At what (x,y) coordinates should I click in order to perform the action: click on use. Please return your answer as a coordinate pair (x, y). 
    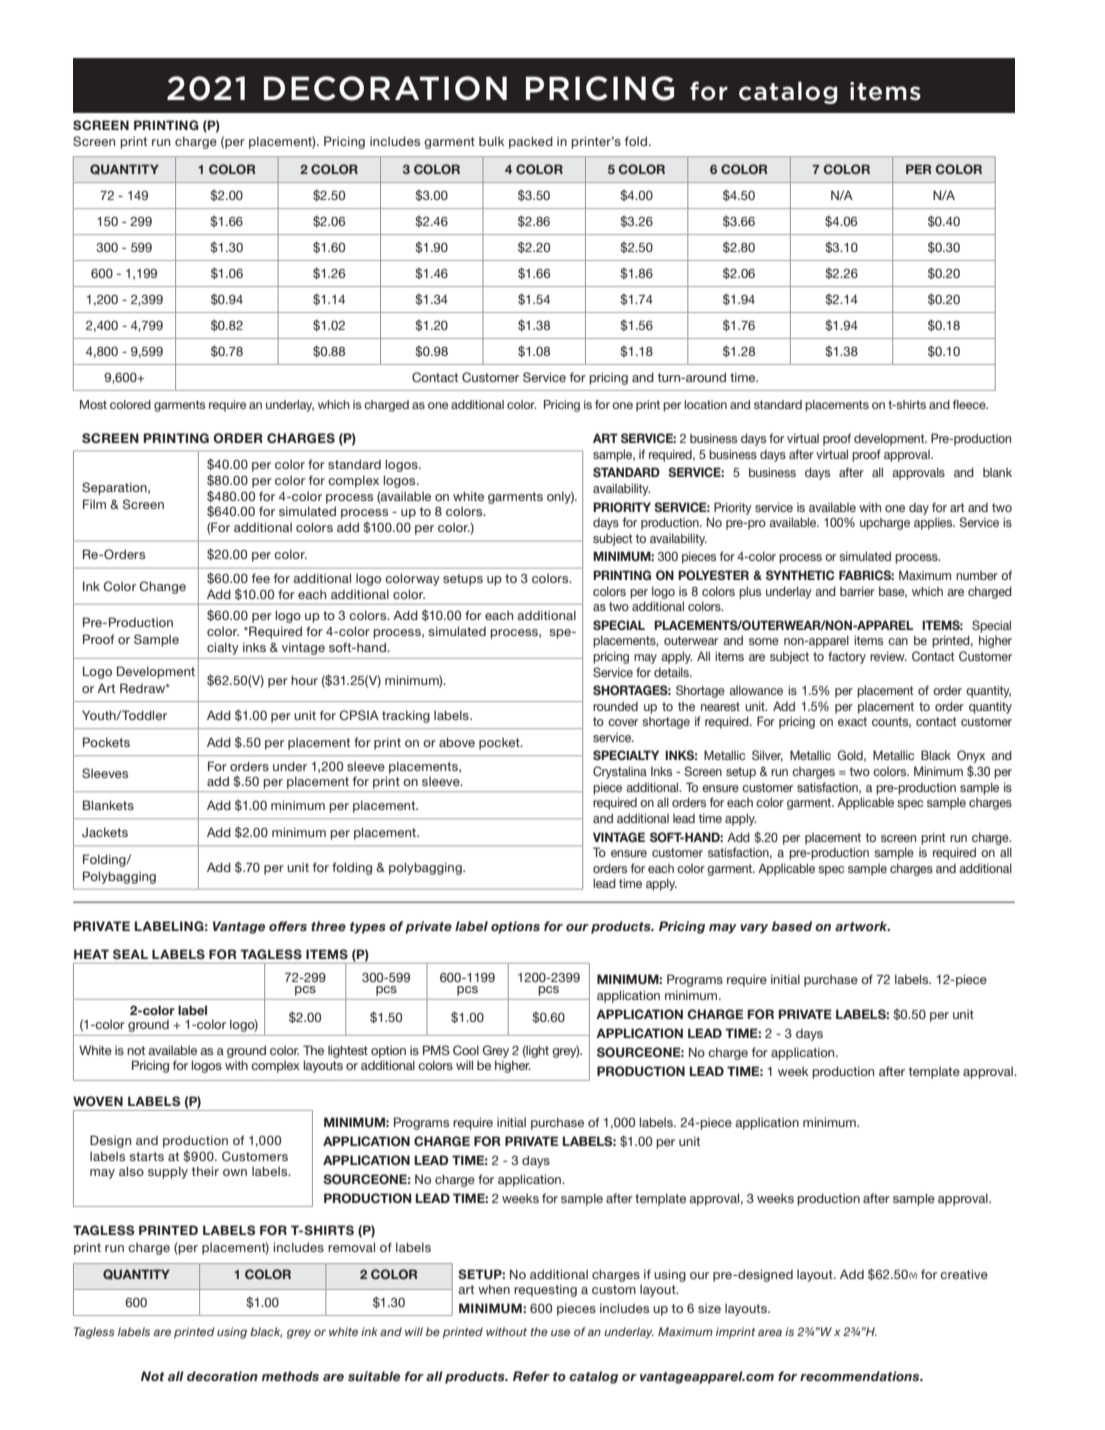
    Looking at the image, I should click on (560, 1332).
